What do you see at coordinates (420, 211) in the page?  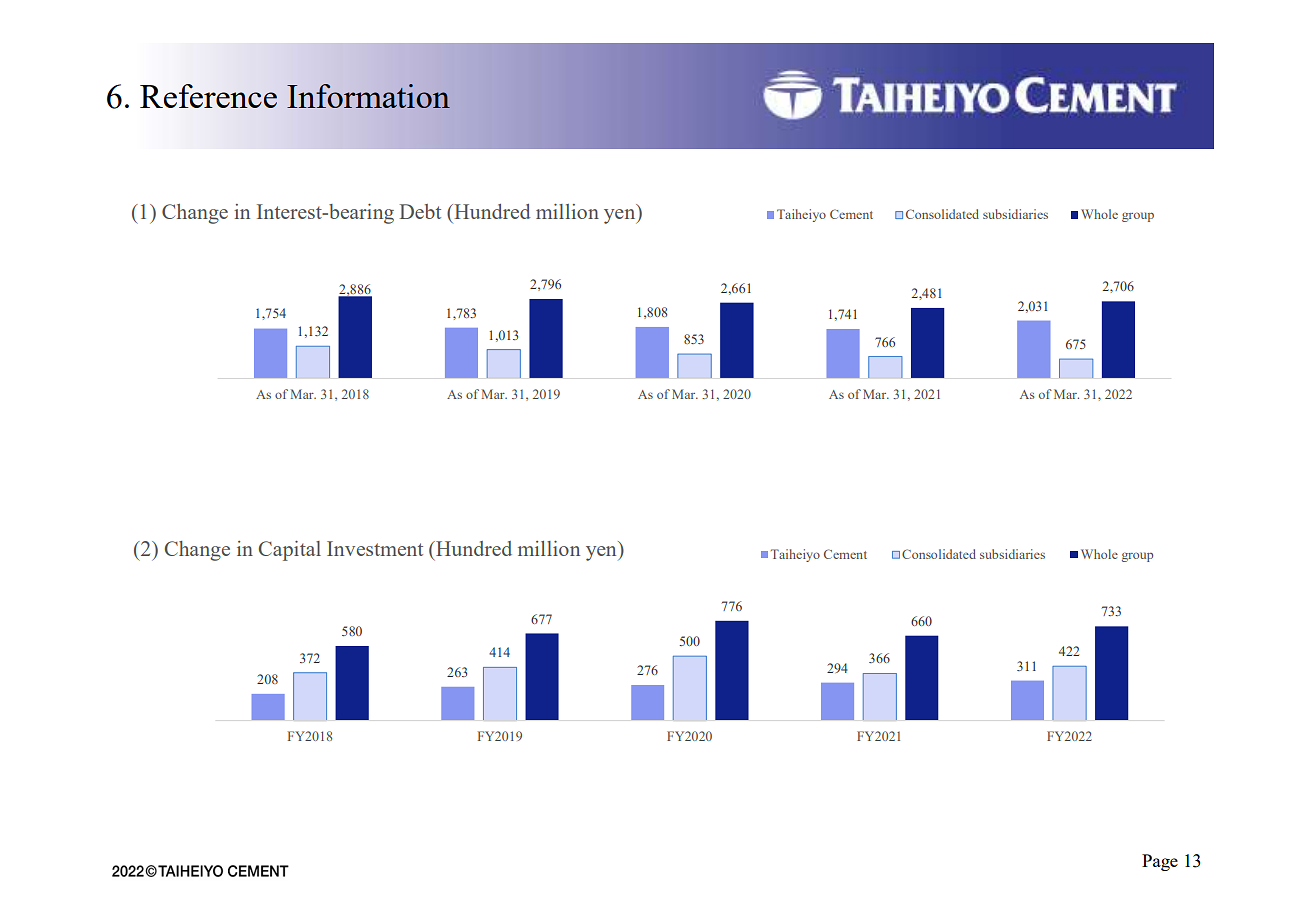 I see `Debt` at bounding box center [420, 211].
